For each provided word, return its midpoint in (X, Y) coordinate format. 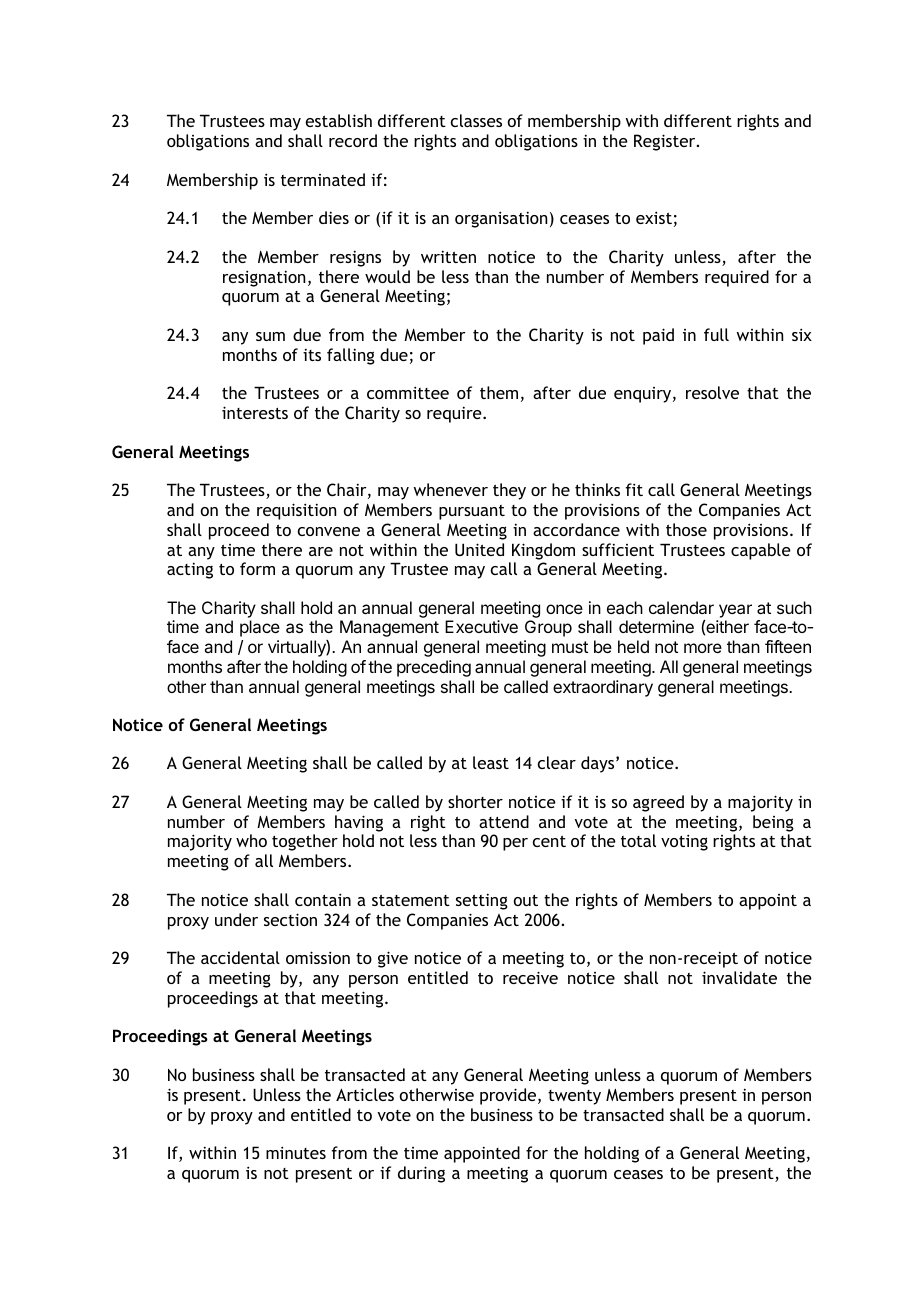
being (773, 823)
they (509, 491)
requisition (296, 511)
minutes (296, 1152)
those (686, 529)
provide (509, 1096)
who (251, 840)
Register (666, 142)
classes (476, 120)
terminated (323, 179)
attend (504, 821)
